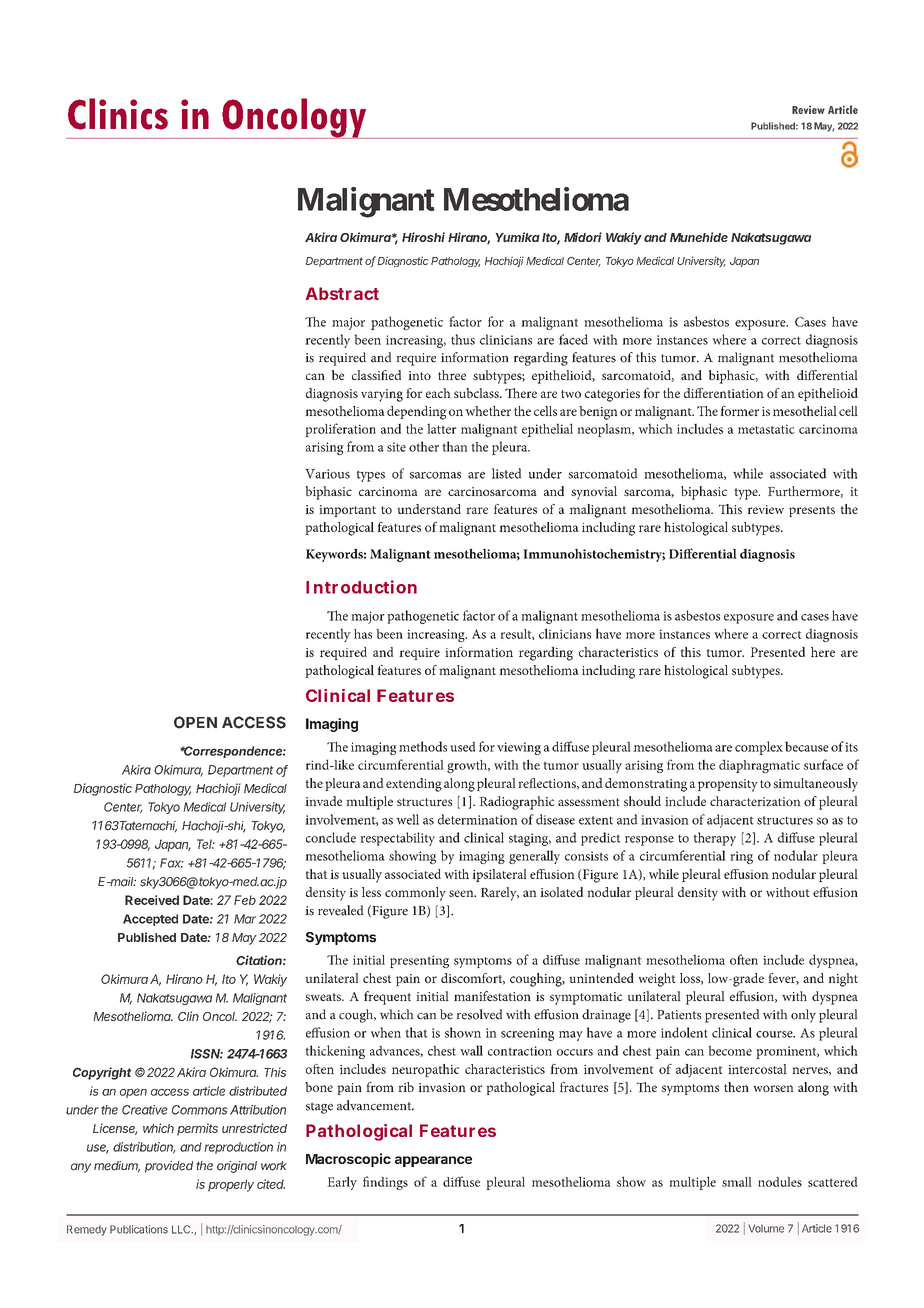 Image resolution: width=924 pixels, height=1308 pixels. I want to click on Hiroshi, so click(423, 237).
